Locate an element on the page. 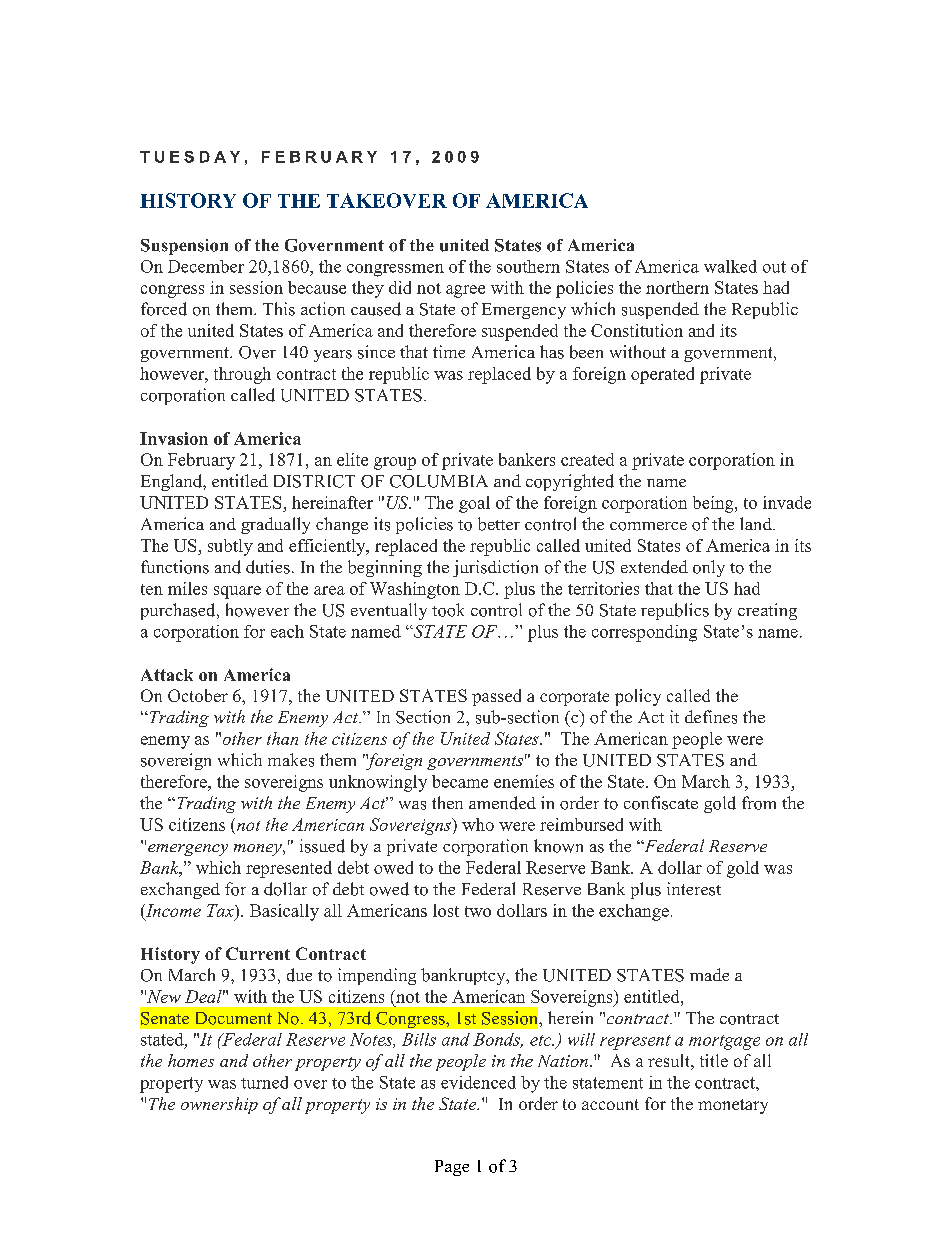 Image resolution: width=952 pixels, height=1233 pixels. Page is located at coordinates (452, 1168).
